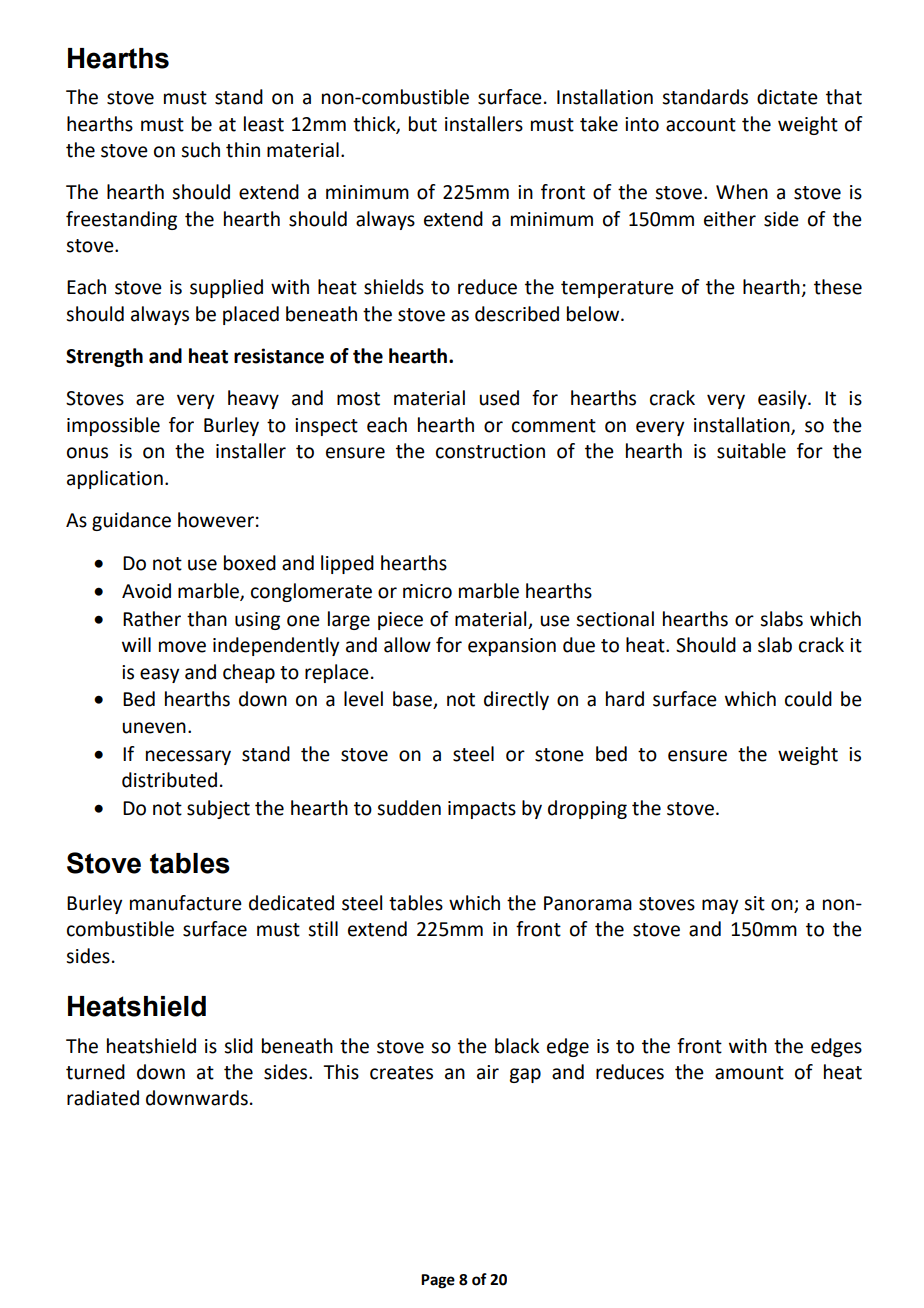 This image has height=1308, width=924. What do you see at coordinates (516, 700) in the image?
I see `directly` at bounding box center [516, 700].
